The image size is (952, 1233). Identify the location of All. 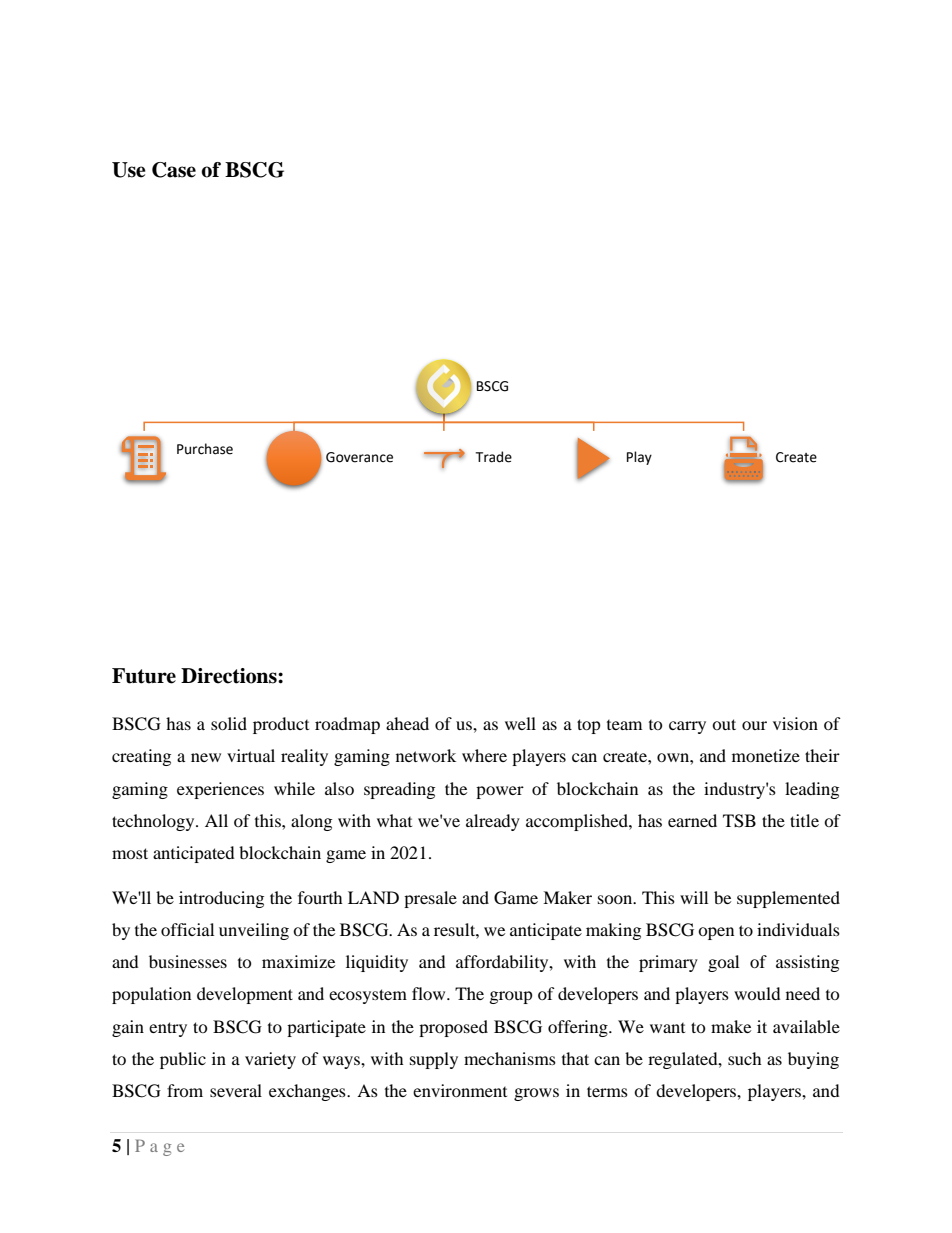
(216, 820).
